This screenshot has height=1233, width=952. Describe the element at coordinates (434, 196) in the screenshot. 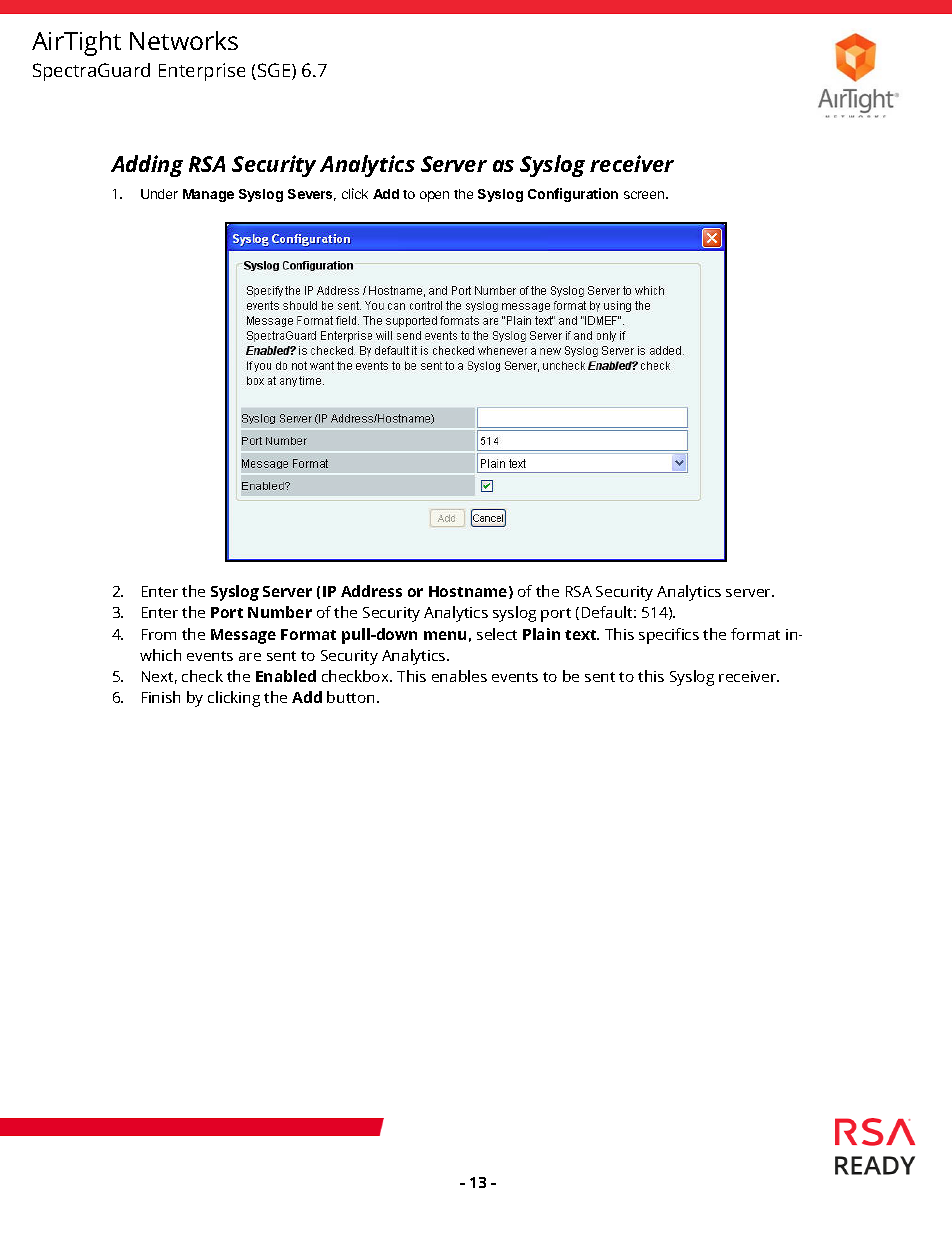

I see `open` at that location.
